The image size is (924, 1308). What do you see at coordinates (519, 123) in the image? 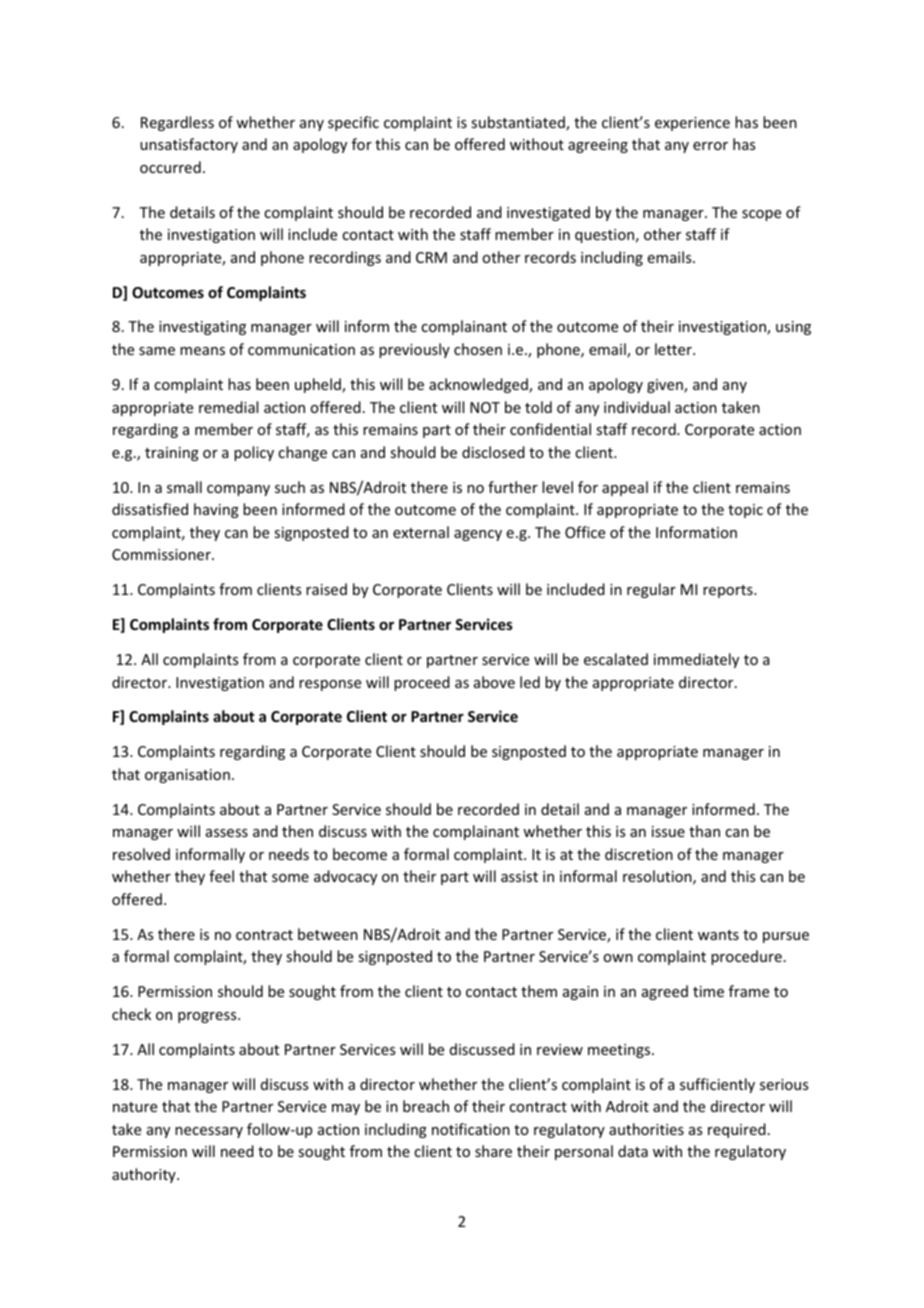
I see `substantiated` at bounding box center [519, 123].
